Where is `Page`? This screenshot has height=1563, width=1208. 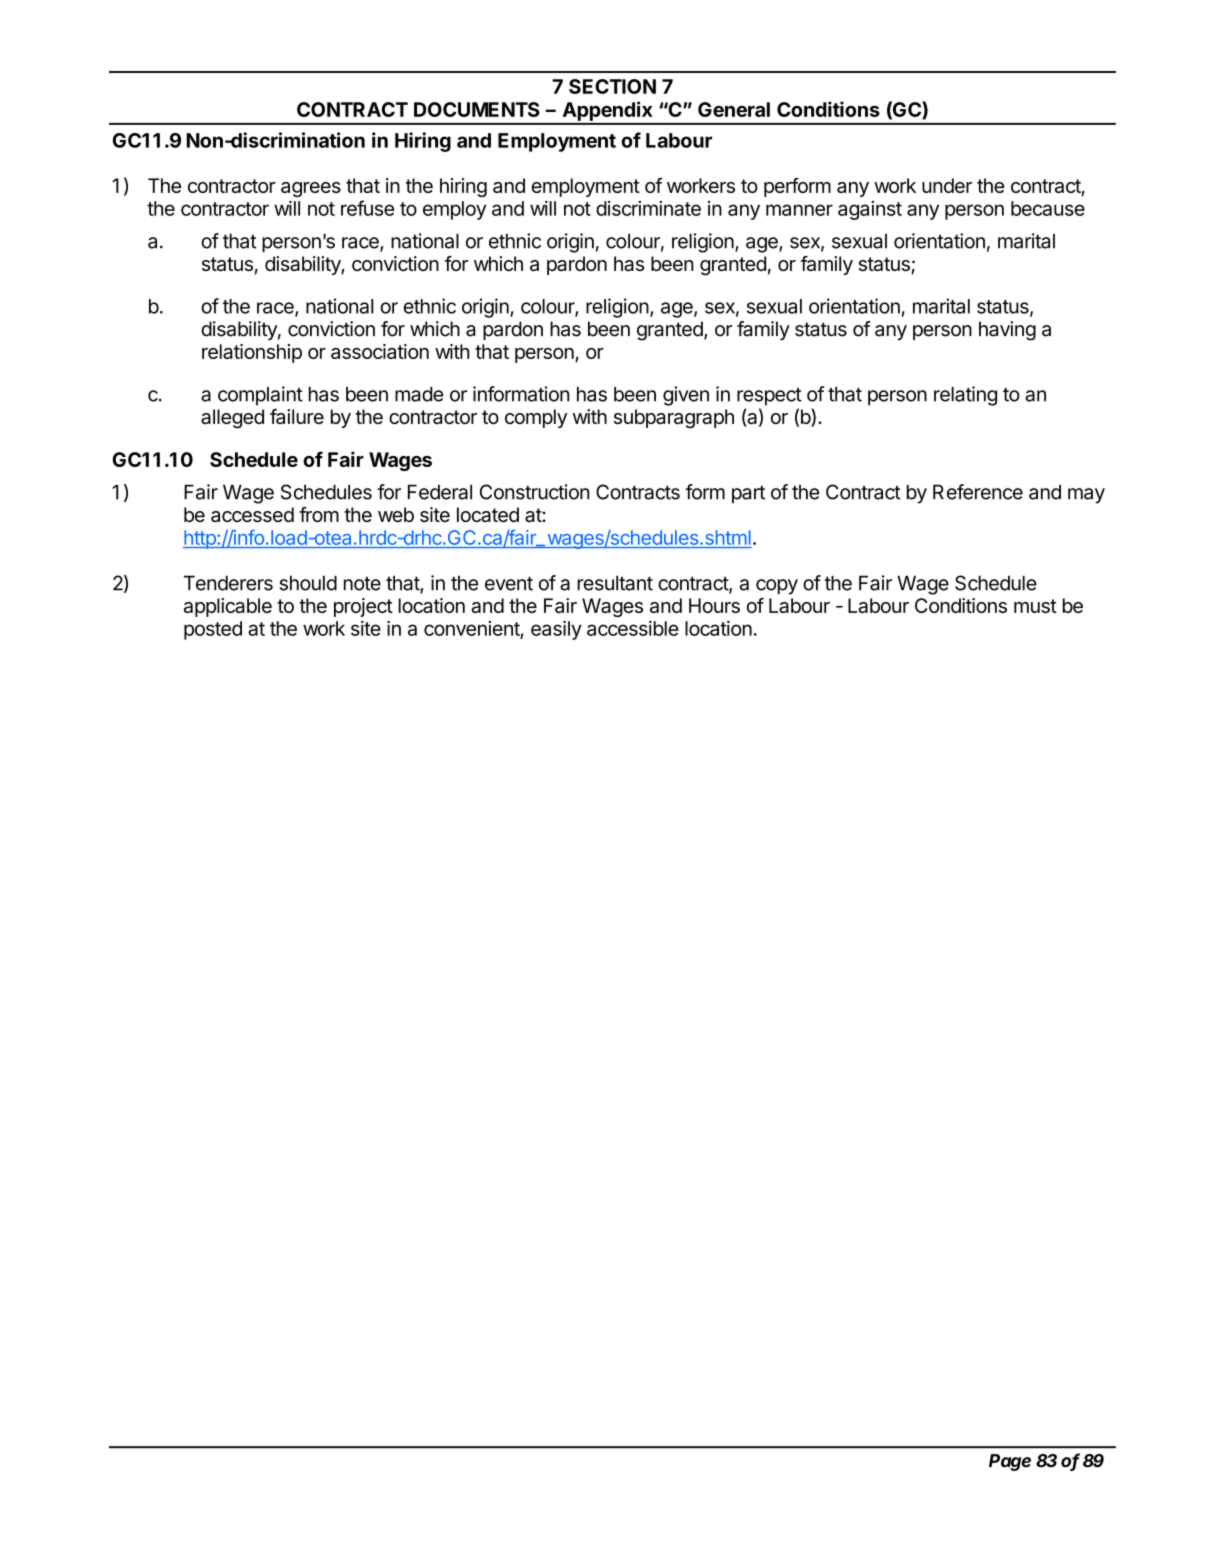
Page is located at coordinates (1010, 1462).
